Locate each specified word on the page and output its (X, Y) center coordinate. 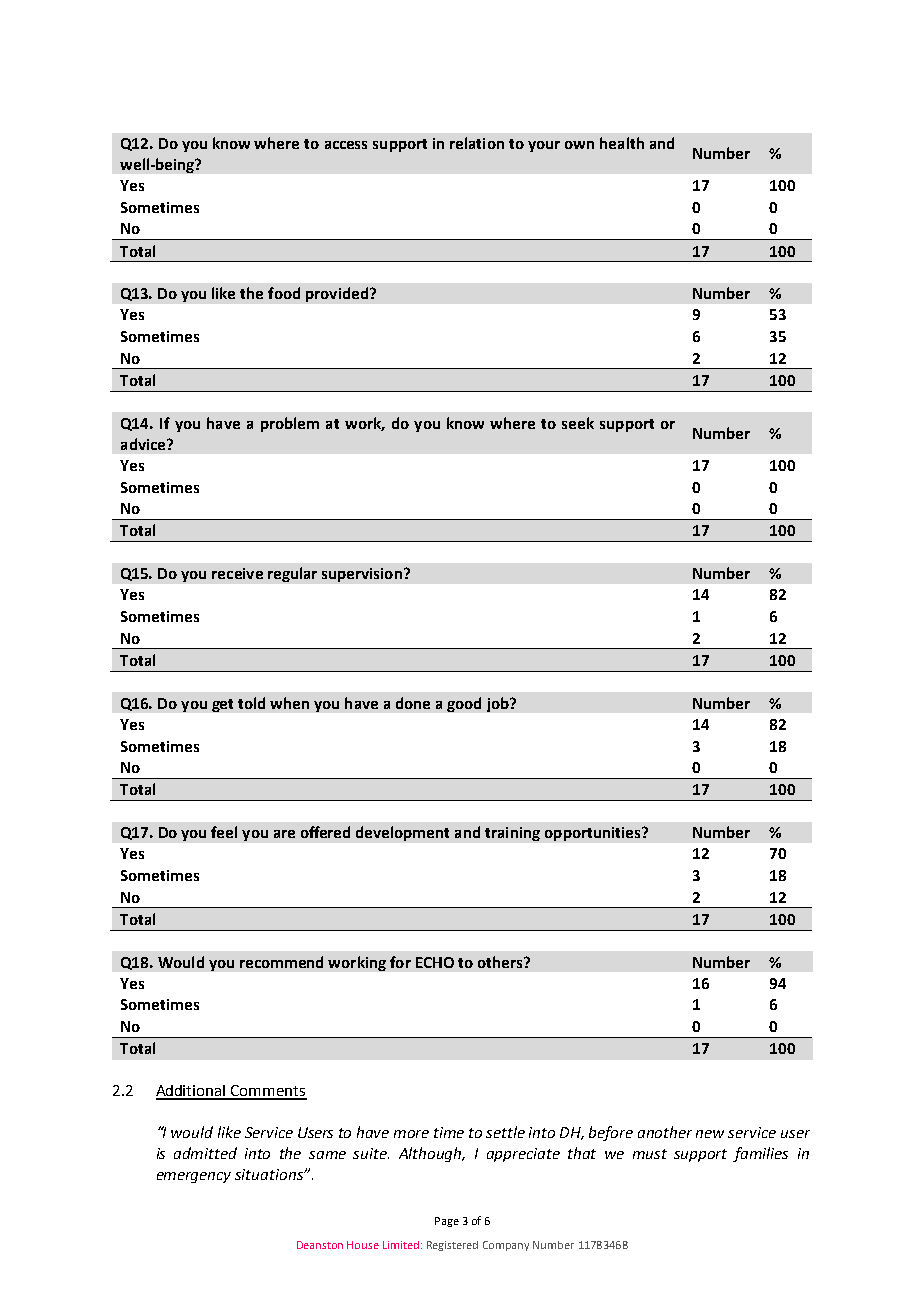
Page (447, 1222)
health (622, 143)
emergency (194, 1177)
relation (477, 143)
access (346, 145)
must (650, 1154)
